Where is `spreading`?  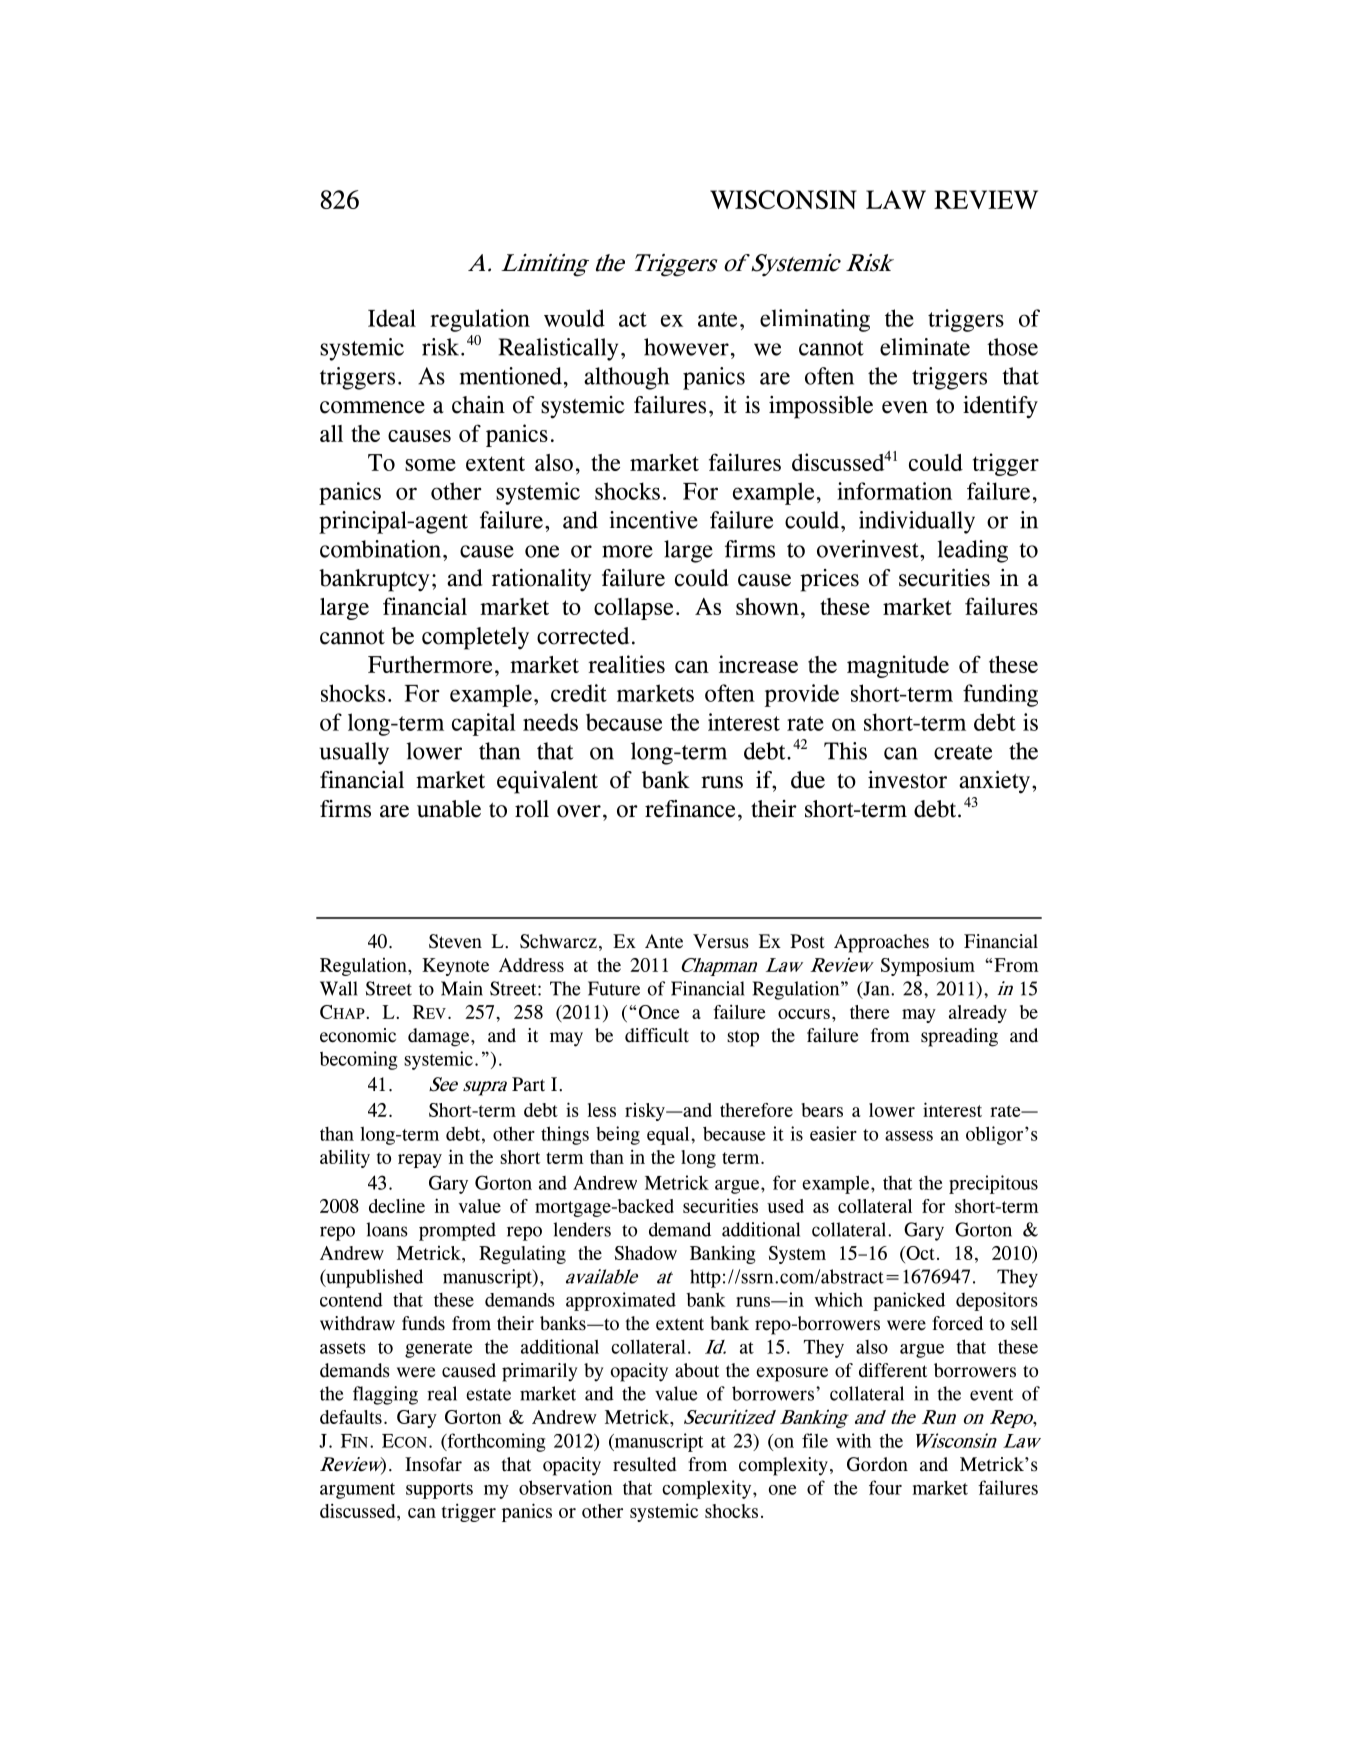 spreading is located at coordinates (959, 1037).
